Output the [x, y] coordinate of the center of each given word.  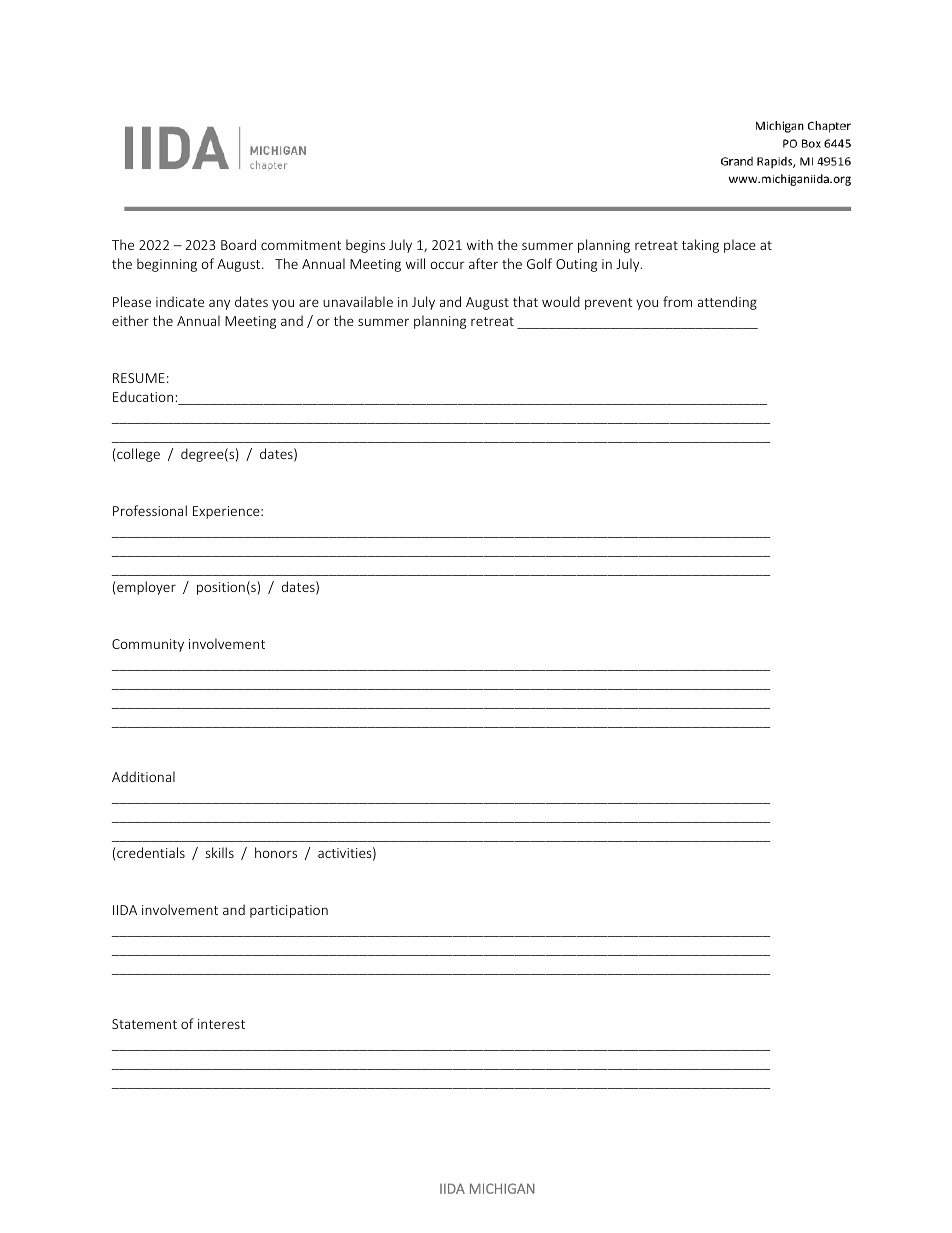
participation [289, 911]
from [677, 301]
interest [221, 1024]
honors [276, 852]
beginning [167, 265]
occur [447, 265]
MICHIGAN [502, 1188]
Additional [143, 776]
